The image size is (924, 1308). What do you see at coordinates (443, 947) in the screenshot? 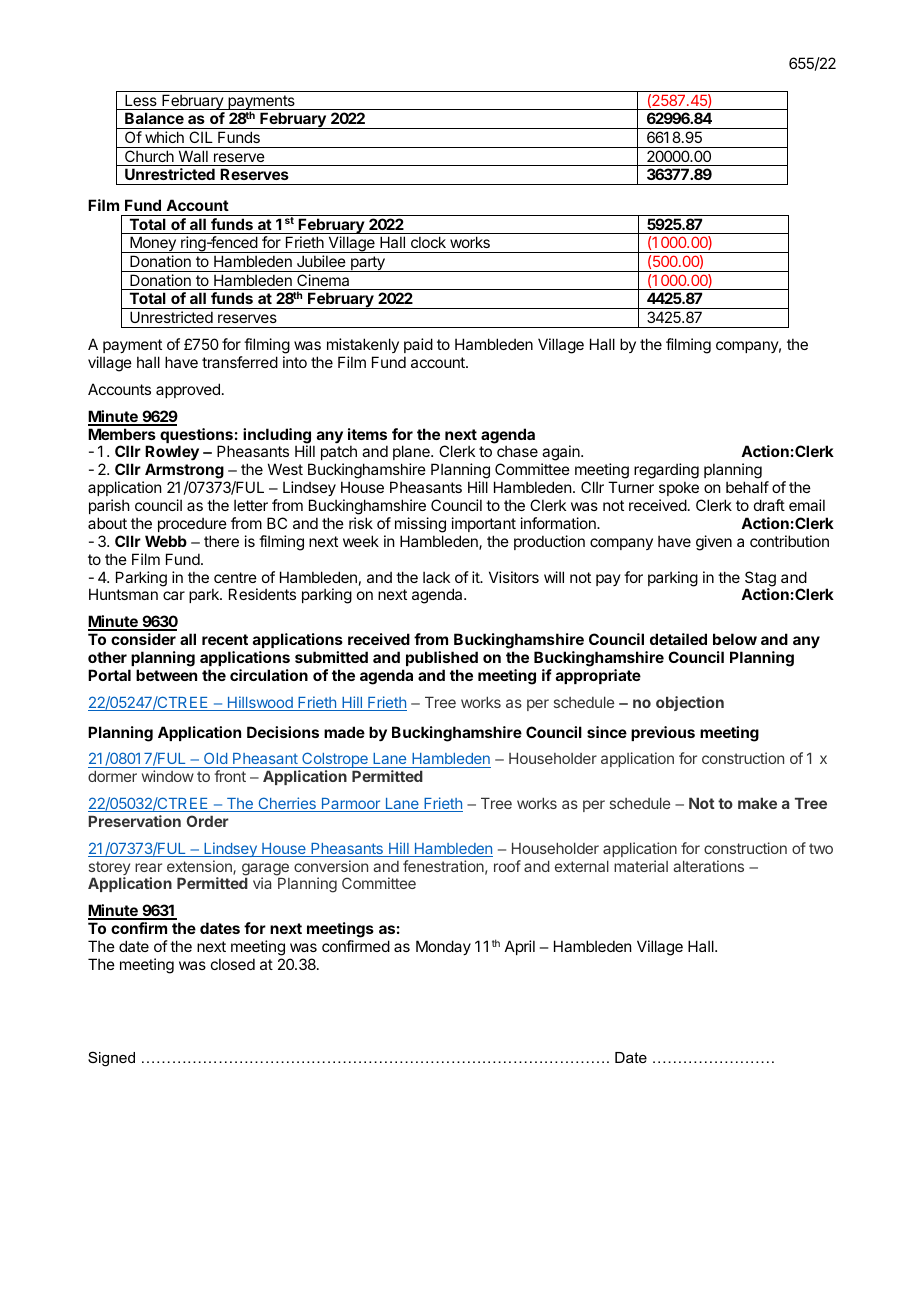
I see `Monday` at bounding box center [443, 947].
